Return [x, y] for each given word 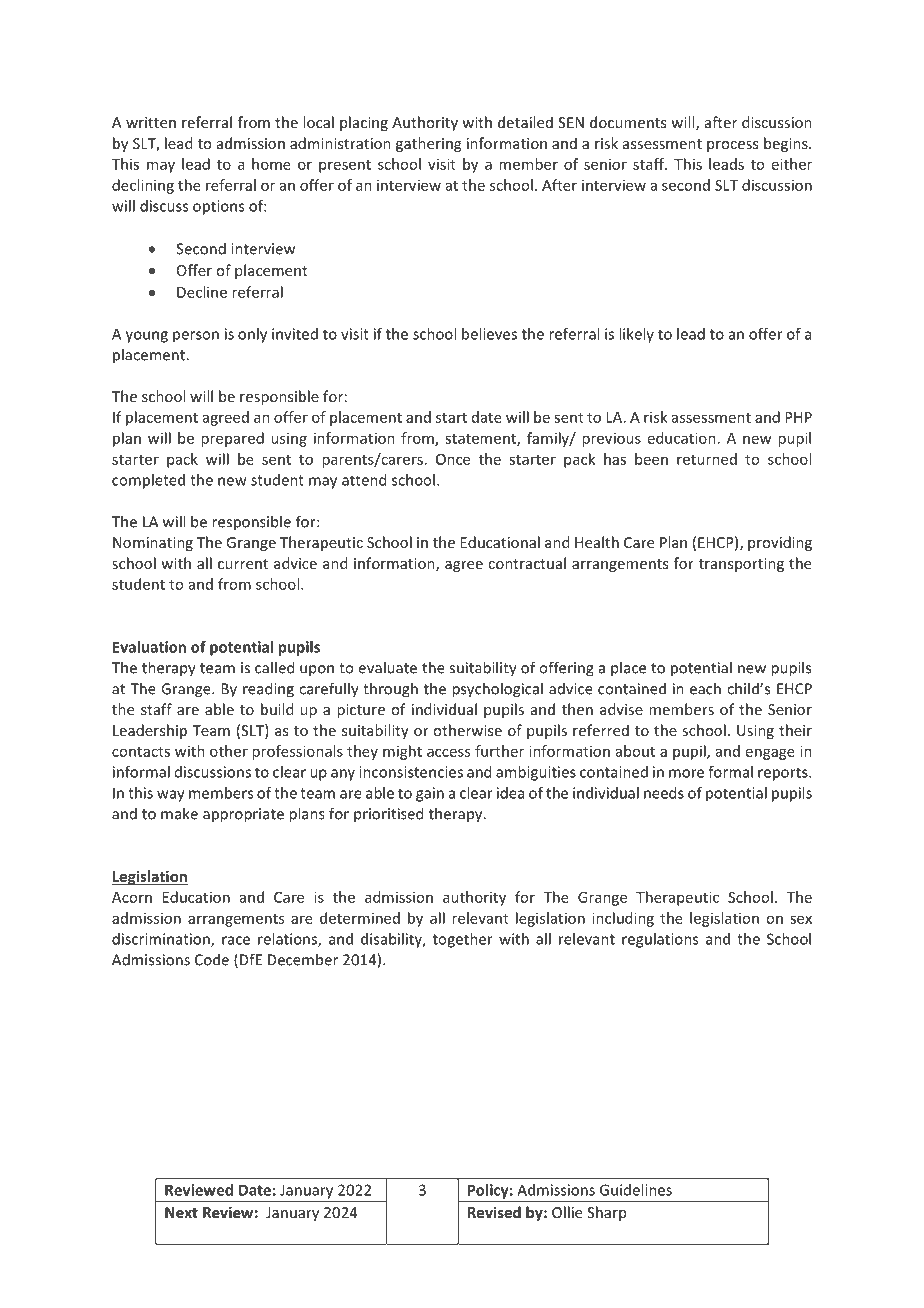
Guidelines [636, 1190]
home [271, 164]
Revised [494, 1212]
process [732, 146]
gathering [428, 144]
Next [181, 1212]
